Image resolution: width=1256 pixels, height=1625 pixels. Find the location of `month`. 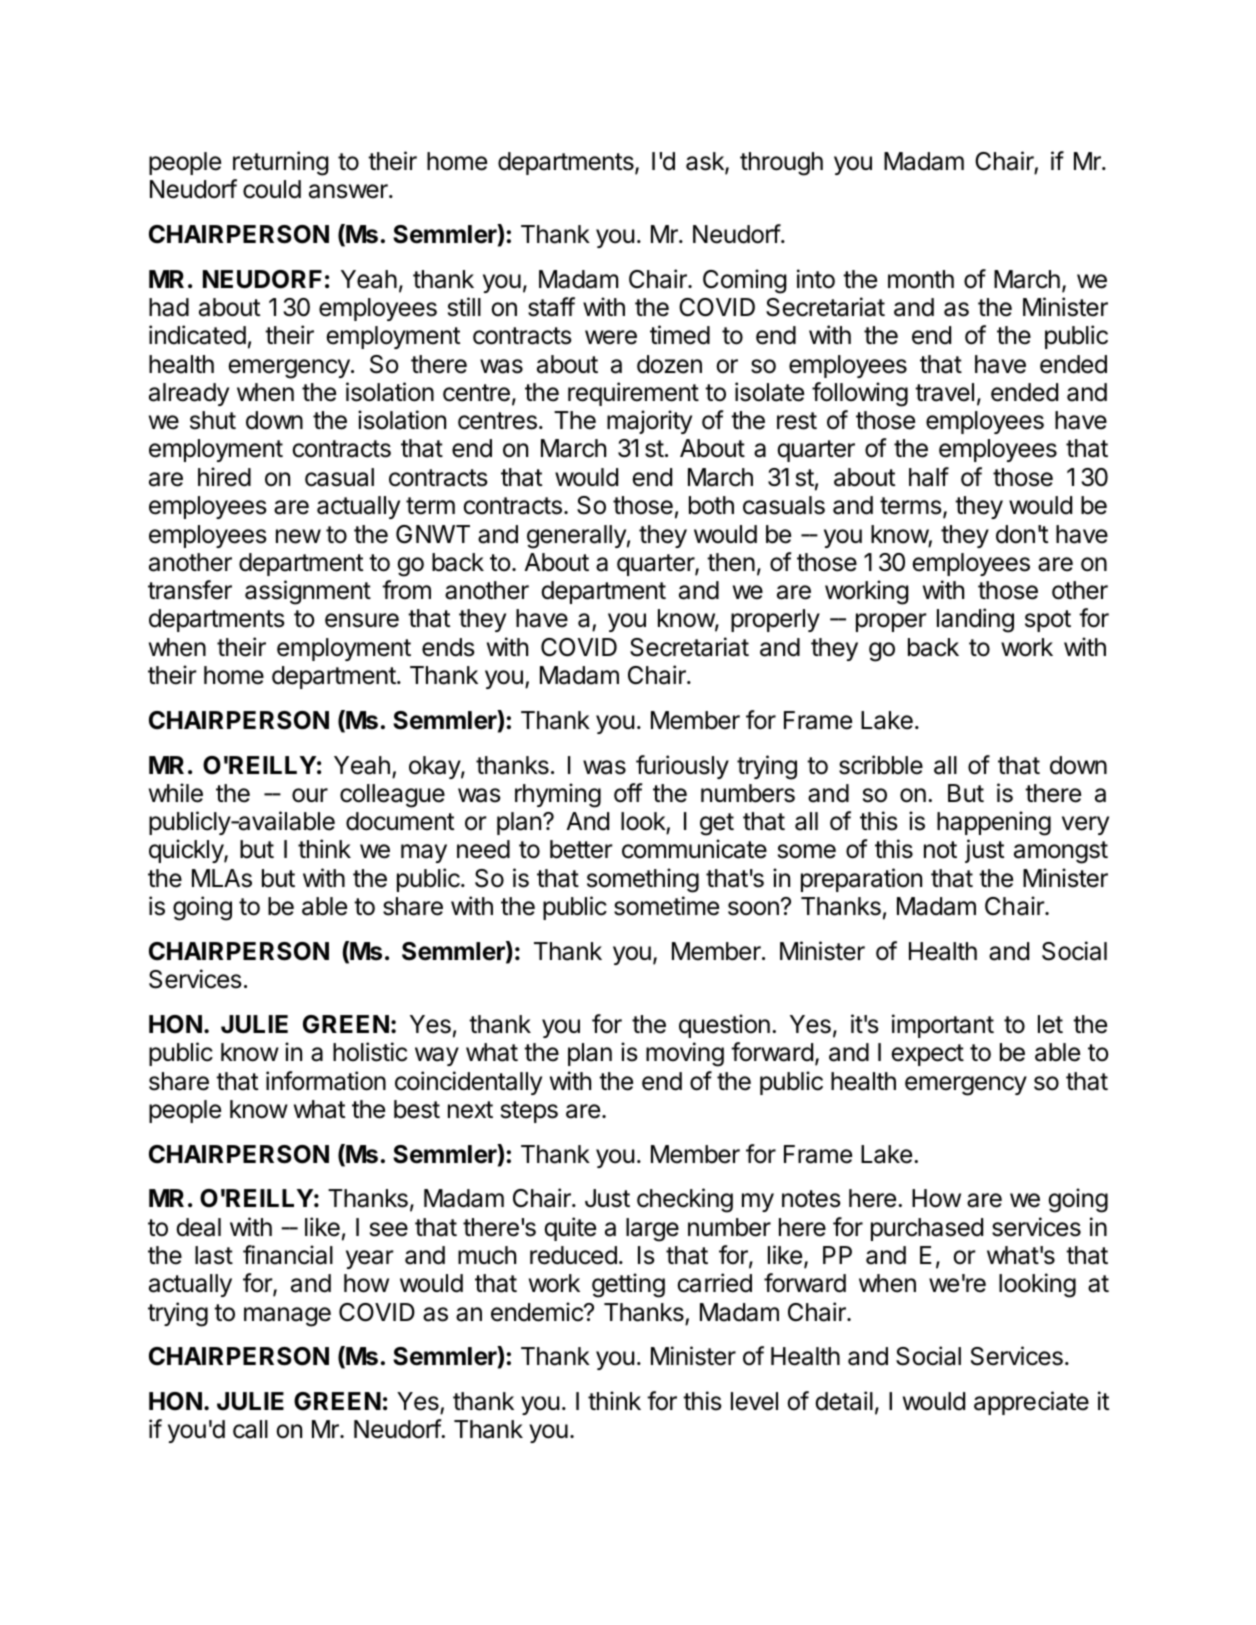

month is located at coordinates (921, 279).
